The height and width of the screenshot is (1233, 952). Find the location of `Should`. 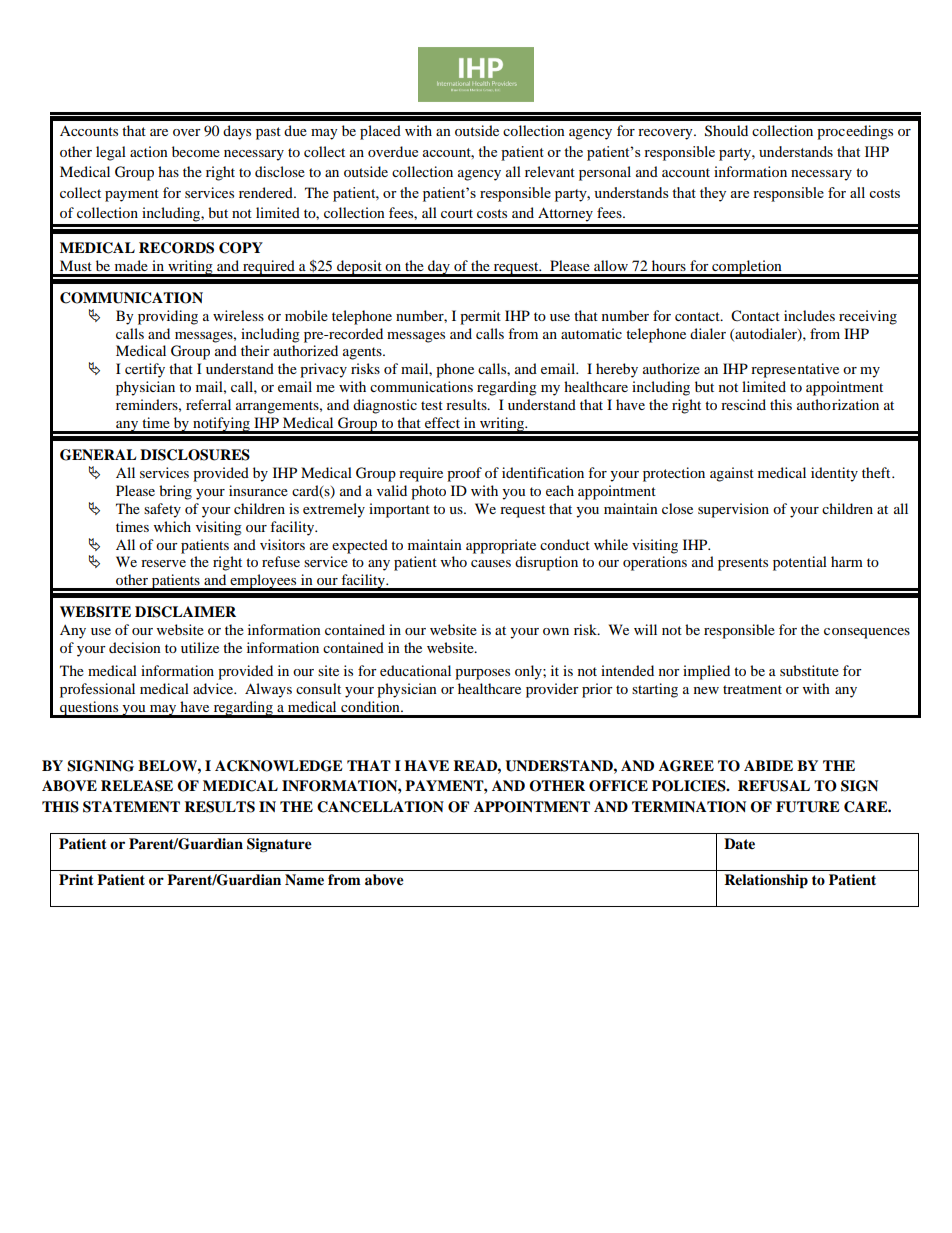

Should is located at coordinates (726, 131).
